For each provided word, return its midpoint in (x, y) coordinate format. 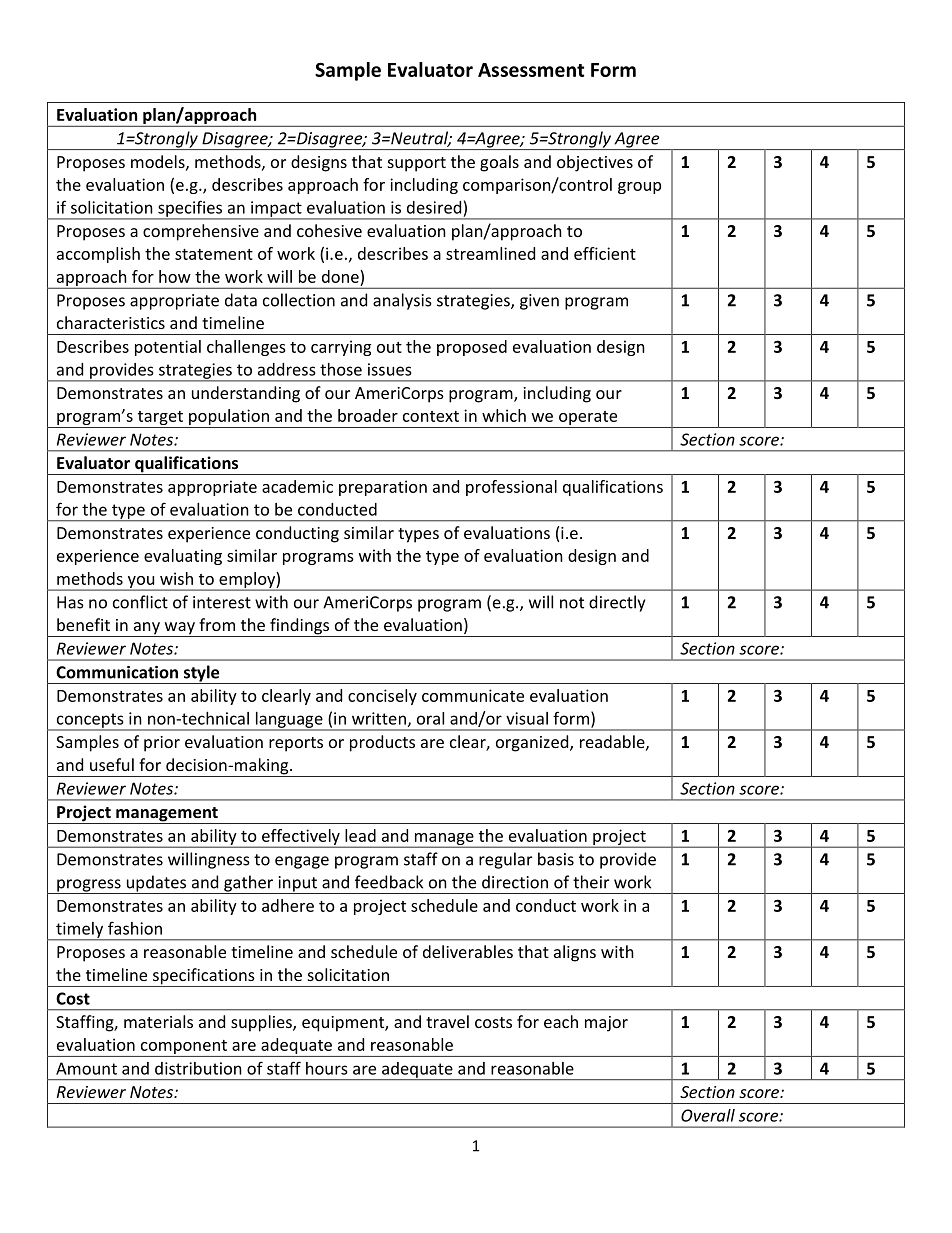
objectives (595, 163)
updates (156, 884)
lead (360, 835)
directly (617, 603)
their (591, 882)
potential (168, 348)
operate (588, 419)
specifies (190, 209)
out (389, 347)
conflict (140, 602)
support (417, 164)
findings (299, 627)
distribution (198, 1068)
